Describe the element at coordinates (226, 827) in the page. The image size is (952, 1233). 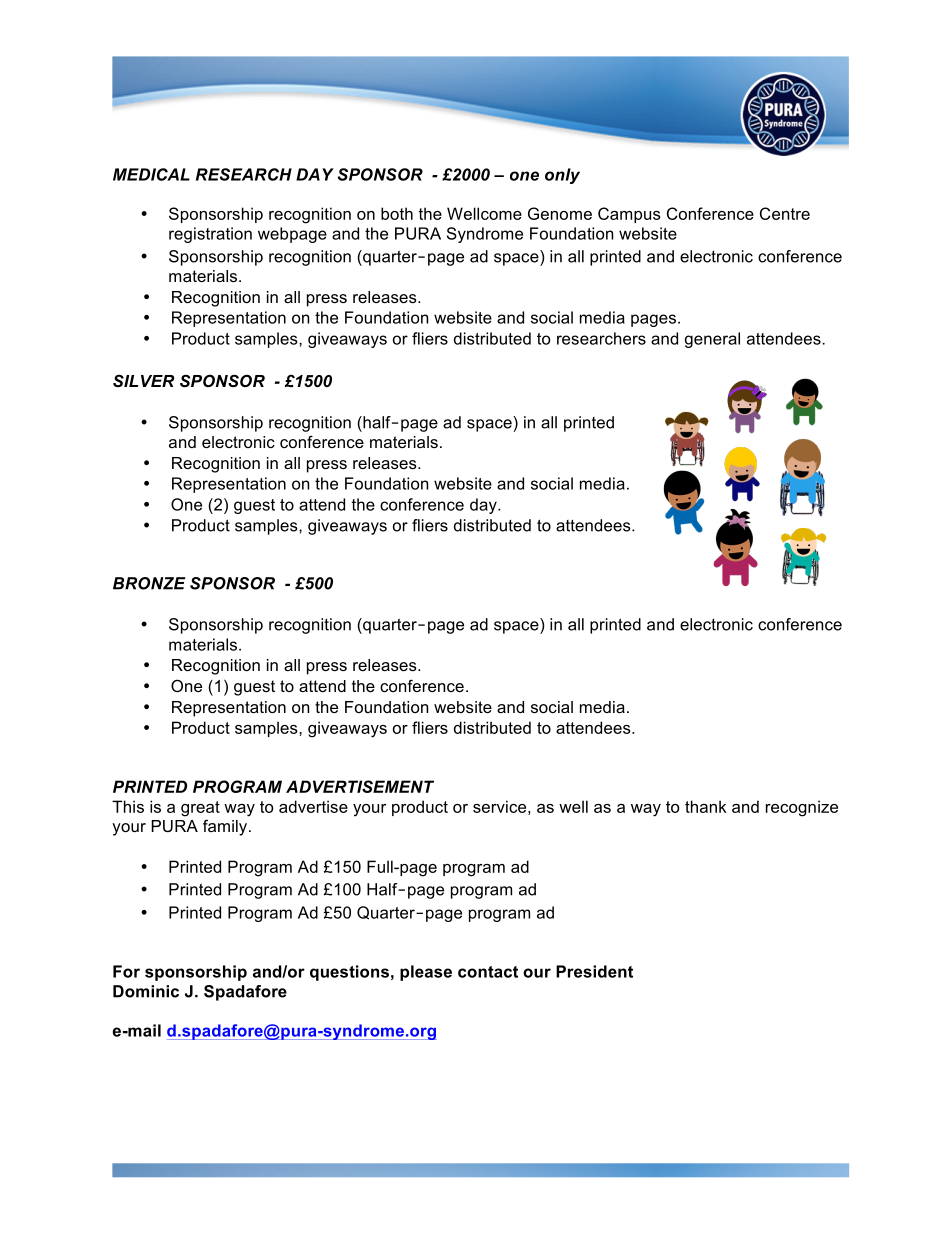
I see `family` at that location.
